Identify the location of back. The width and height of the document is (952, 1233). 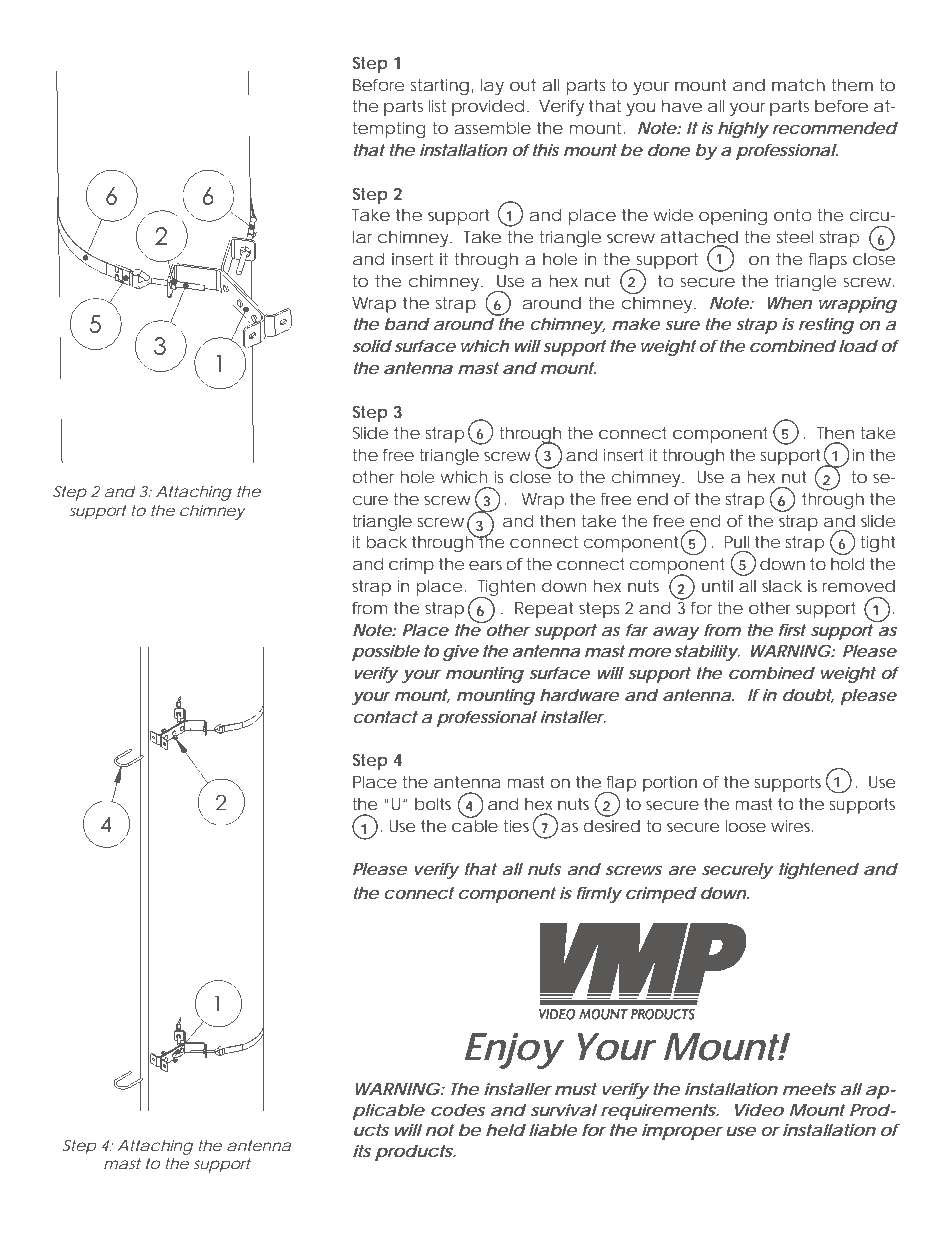
(386, 541).
